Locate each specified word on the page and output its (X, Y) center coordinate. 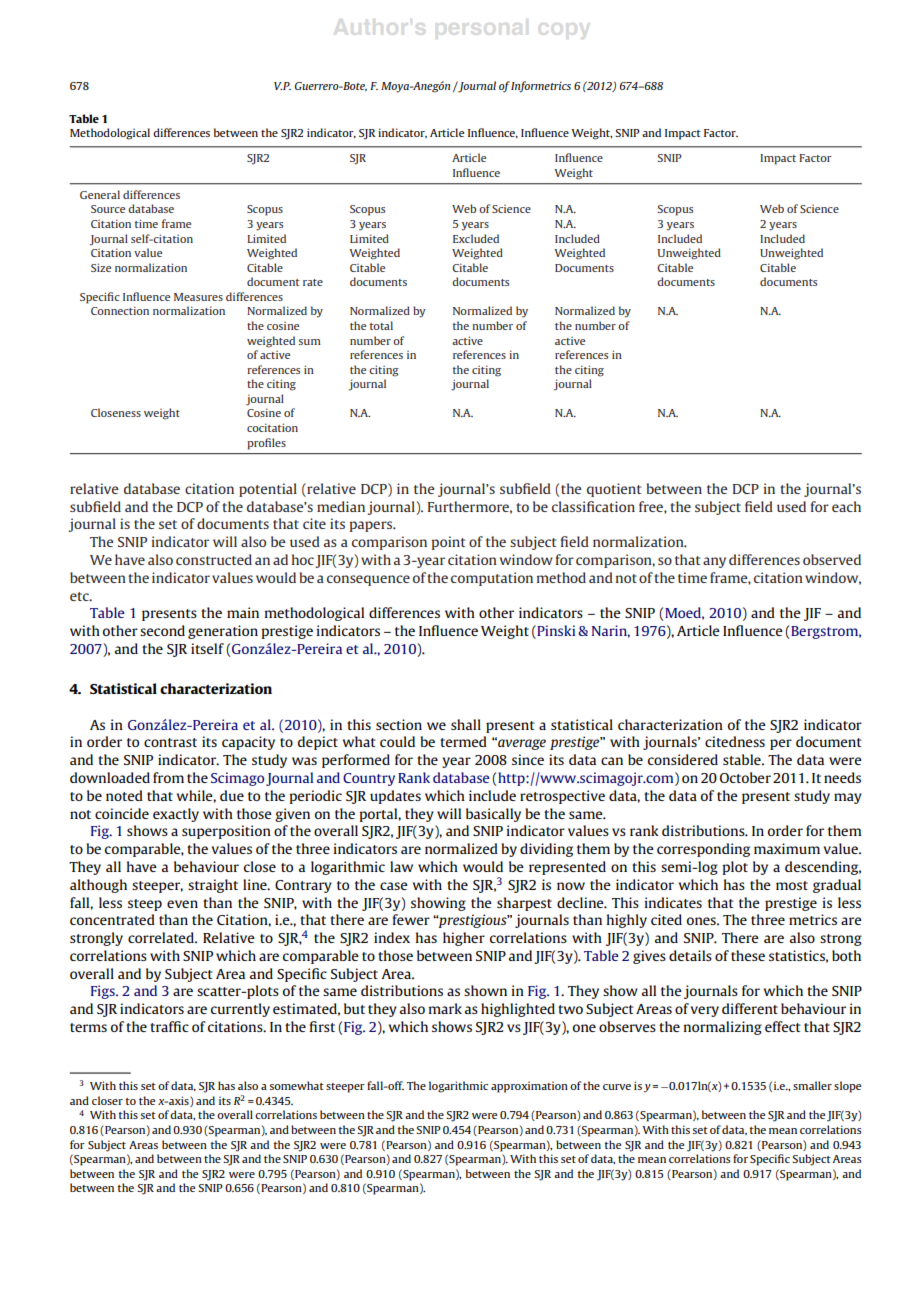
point (448, 543)
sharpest (524, 904)
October (745, 777)
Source (108, 209)
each (846, 506)
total (381, 325)
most (792, 885)
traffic (169, 1026)
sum (310, 342)
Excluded (476, 238)
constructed (214, 559)
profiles (266, 444)
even (182, 904)
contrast (170, 742)
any (714, 562)
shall (466, 724)
